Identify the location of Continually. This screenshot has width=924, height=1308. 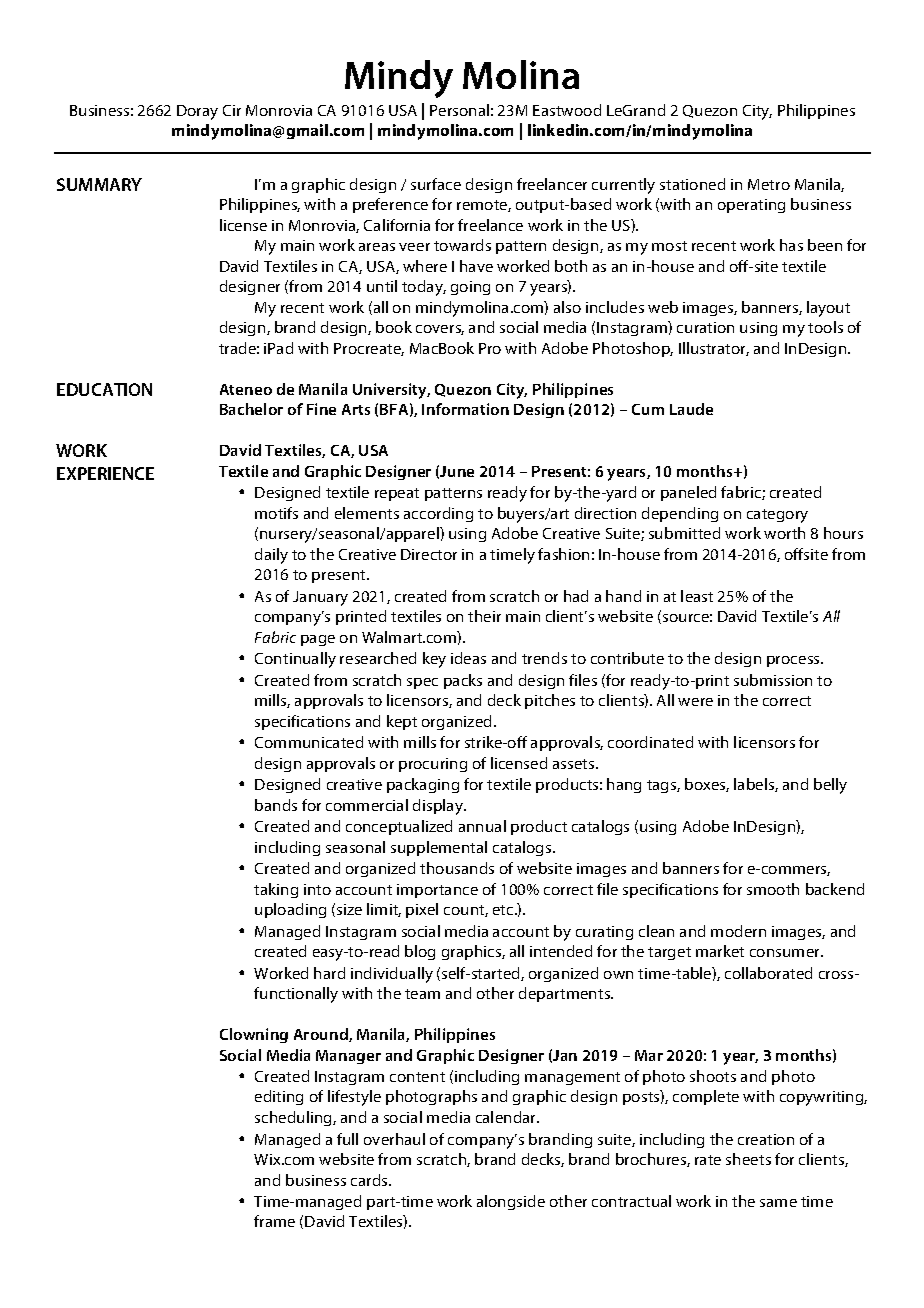
(295, 660).
